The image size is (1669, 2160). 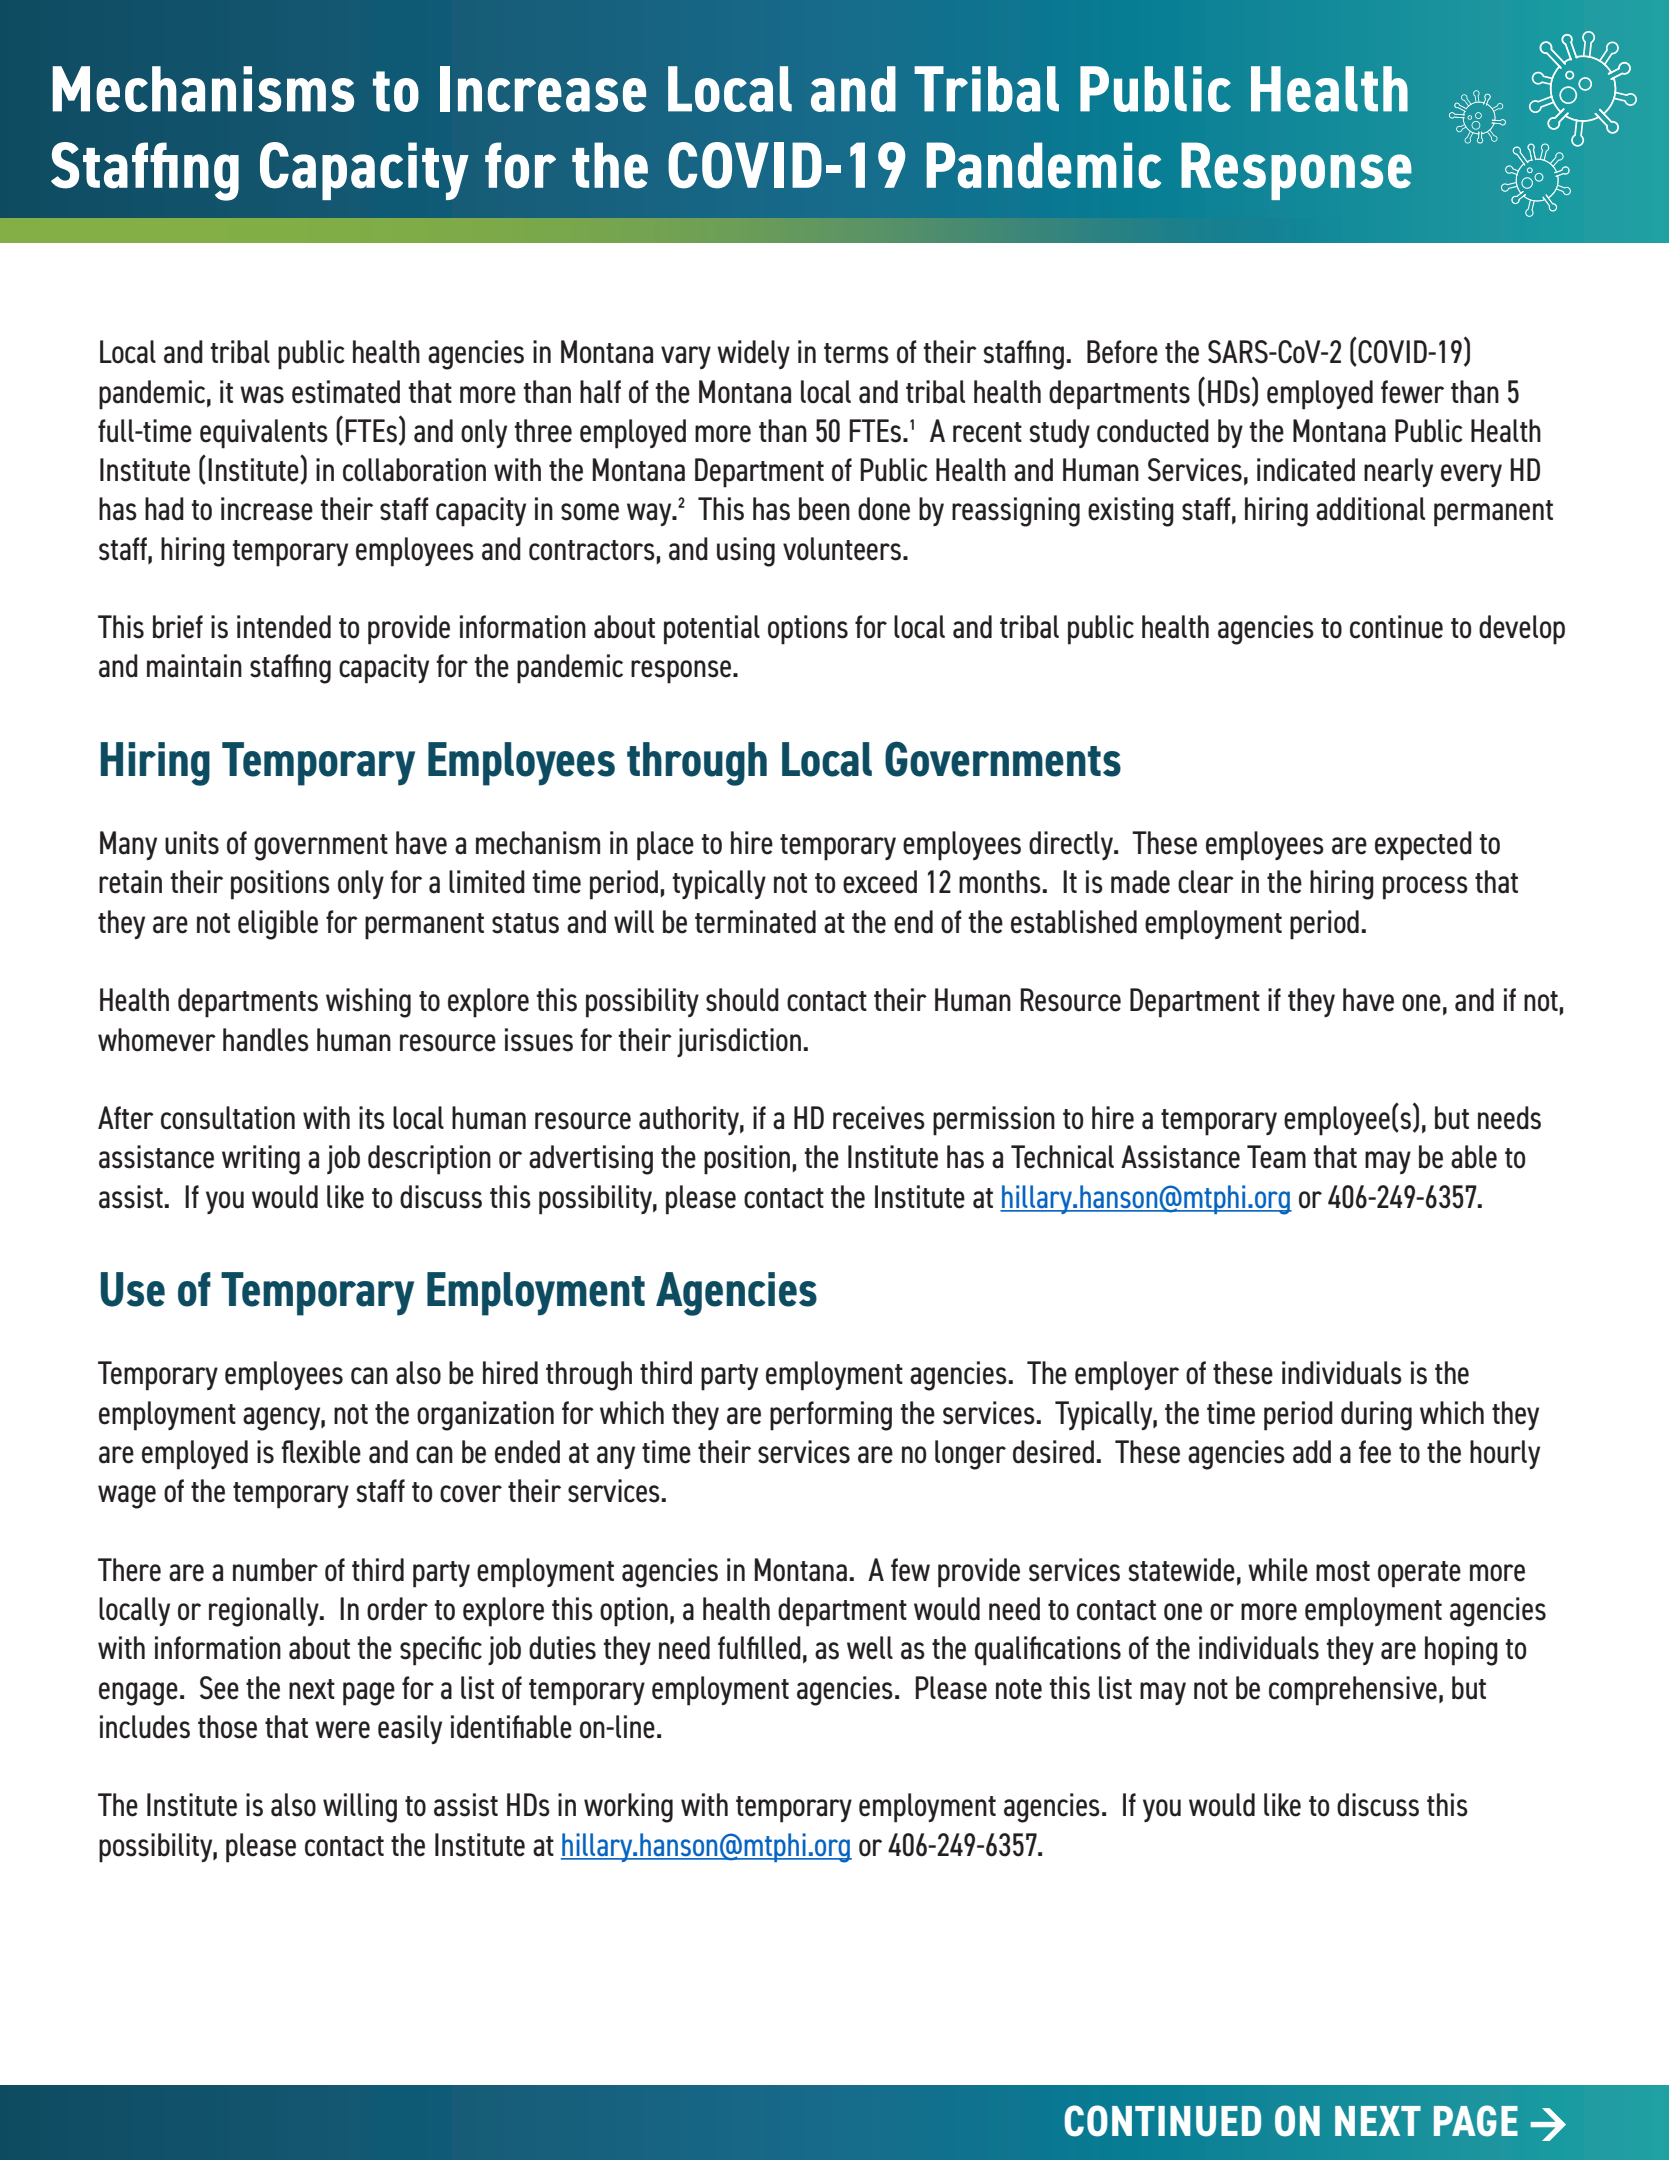 I want to click on terms, so click(x=856, y=353).
